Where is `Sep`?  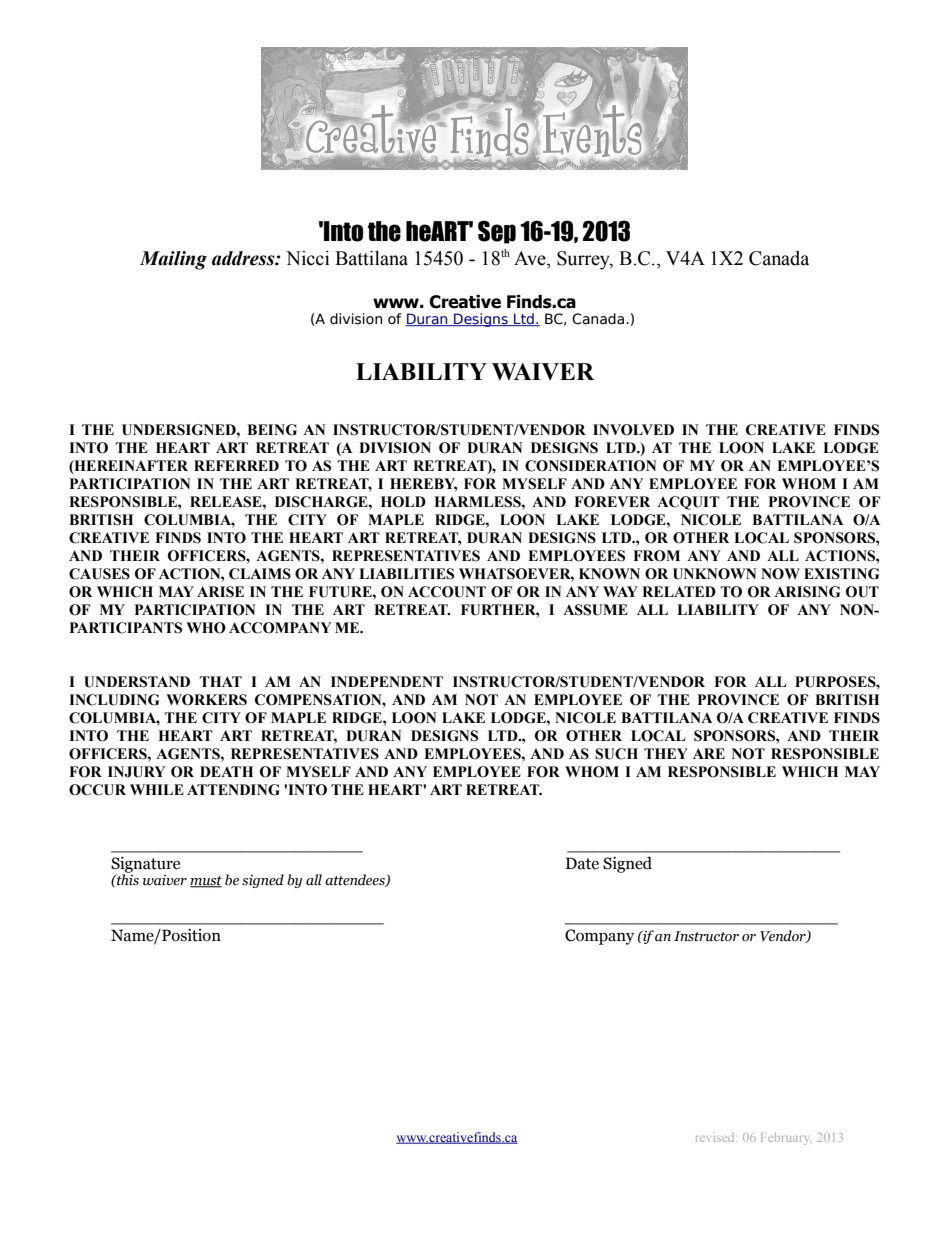 Sep is located at coordinates (497, 232).
